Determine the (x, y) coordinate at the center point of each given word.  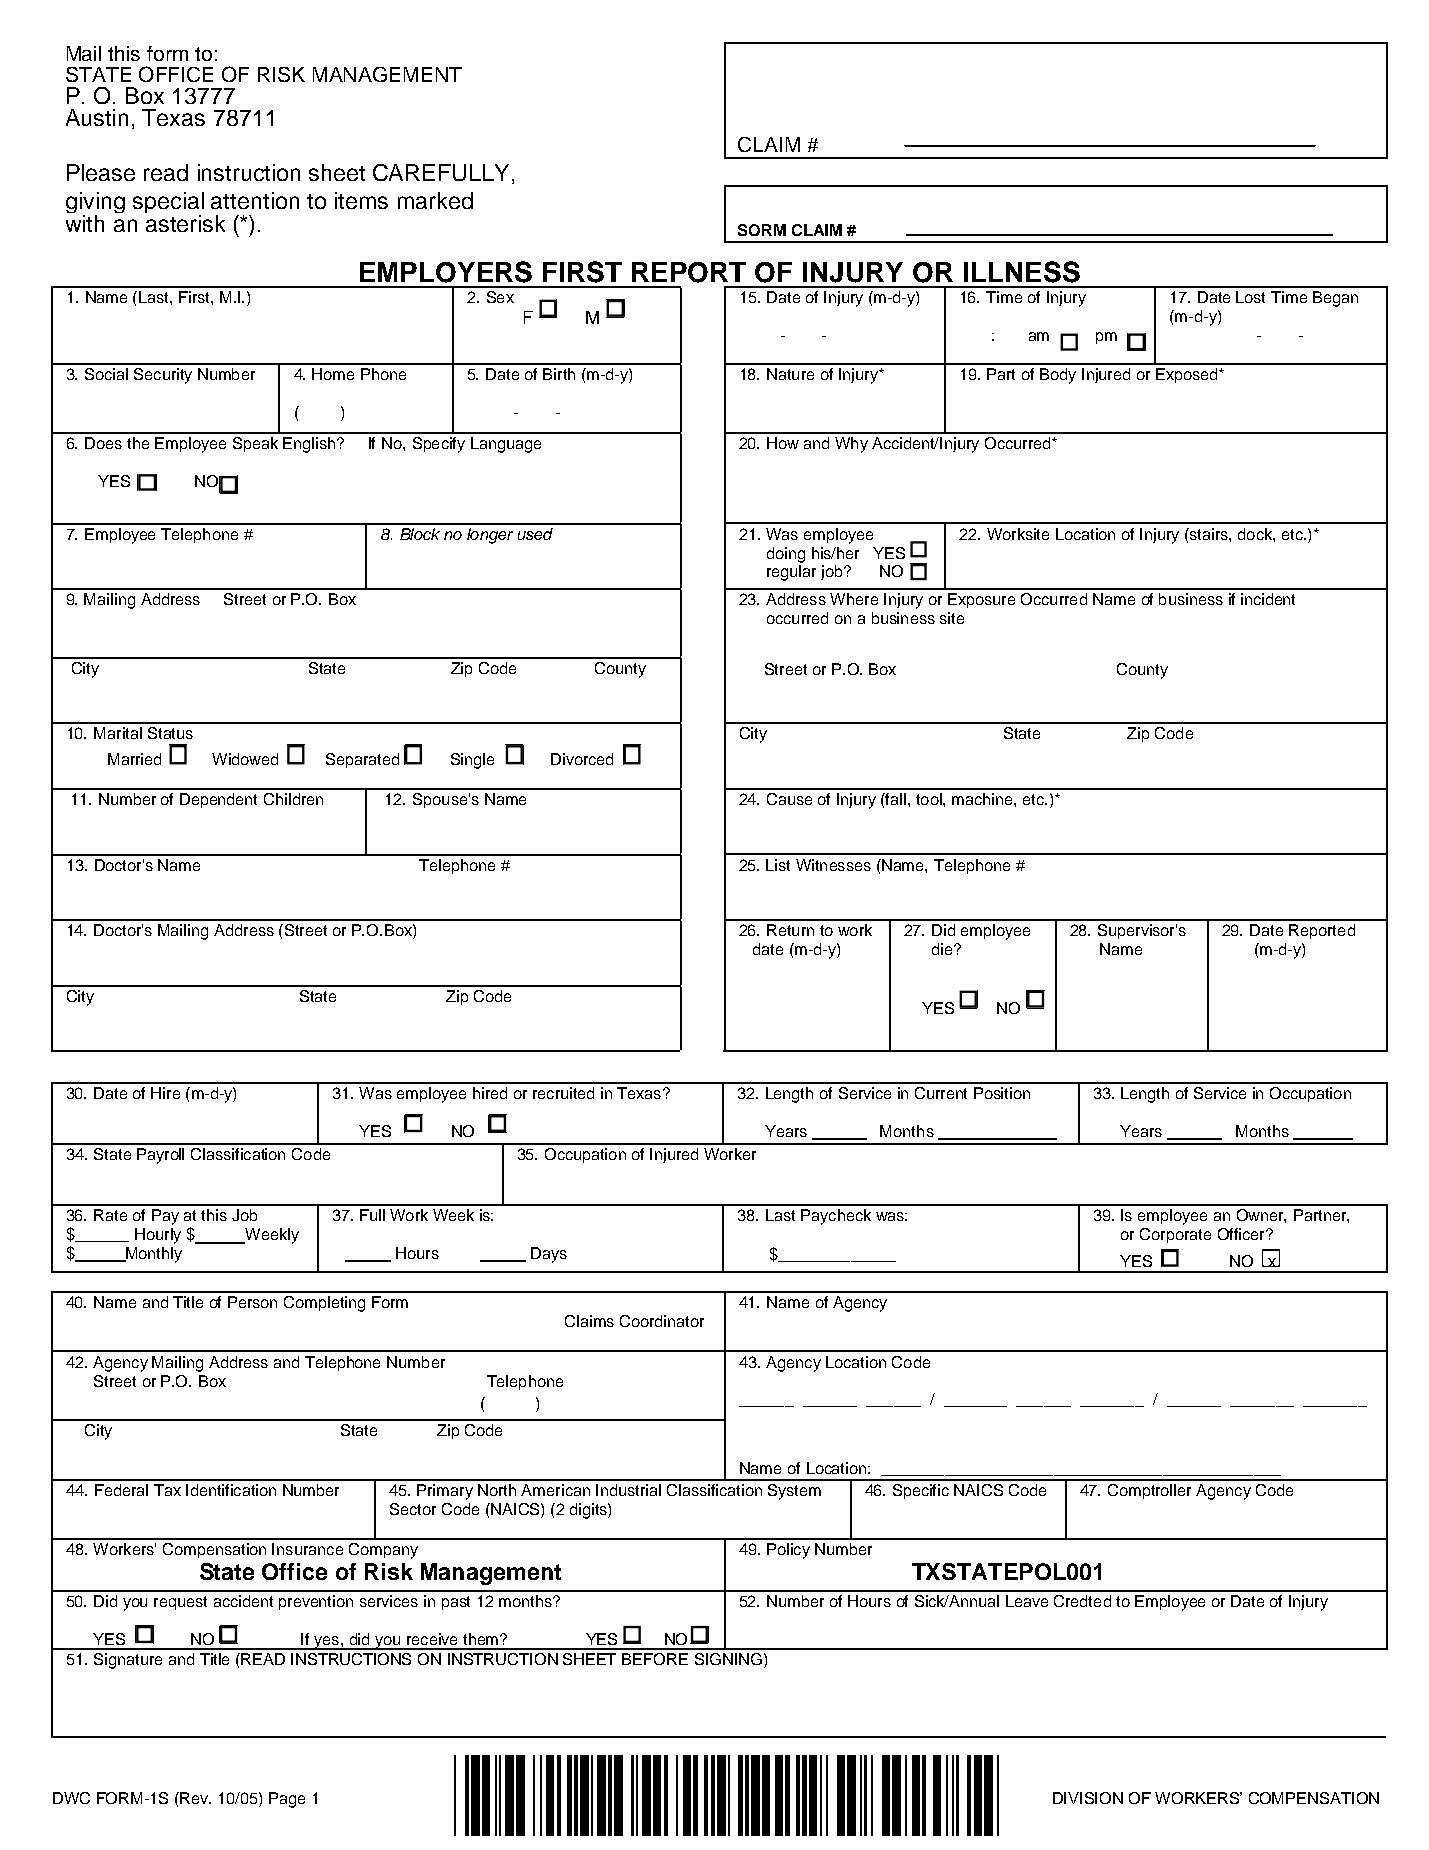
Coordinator (662, 1321)
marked (435, 200)
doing (786, 555)
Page (287, 1800)
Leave (1027, 1601)
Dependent (218, 800)
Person (252, 1302)
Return (790, 930)
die (943, 949)
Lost (1250, 297)
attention (255, 200)
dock (1256, 534)
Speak (255, 444)
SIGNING (728, 1659)
